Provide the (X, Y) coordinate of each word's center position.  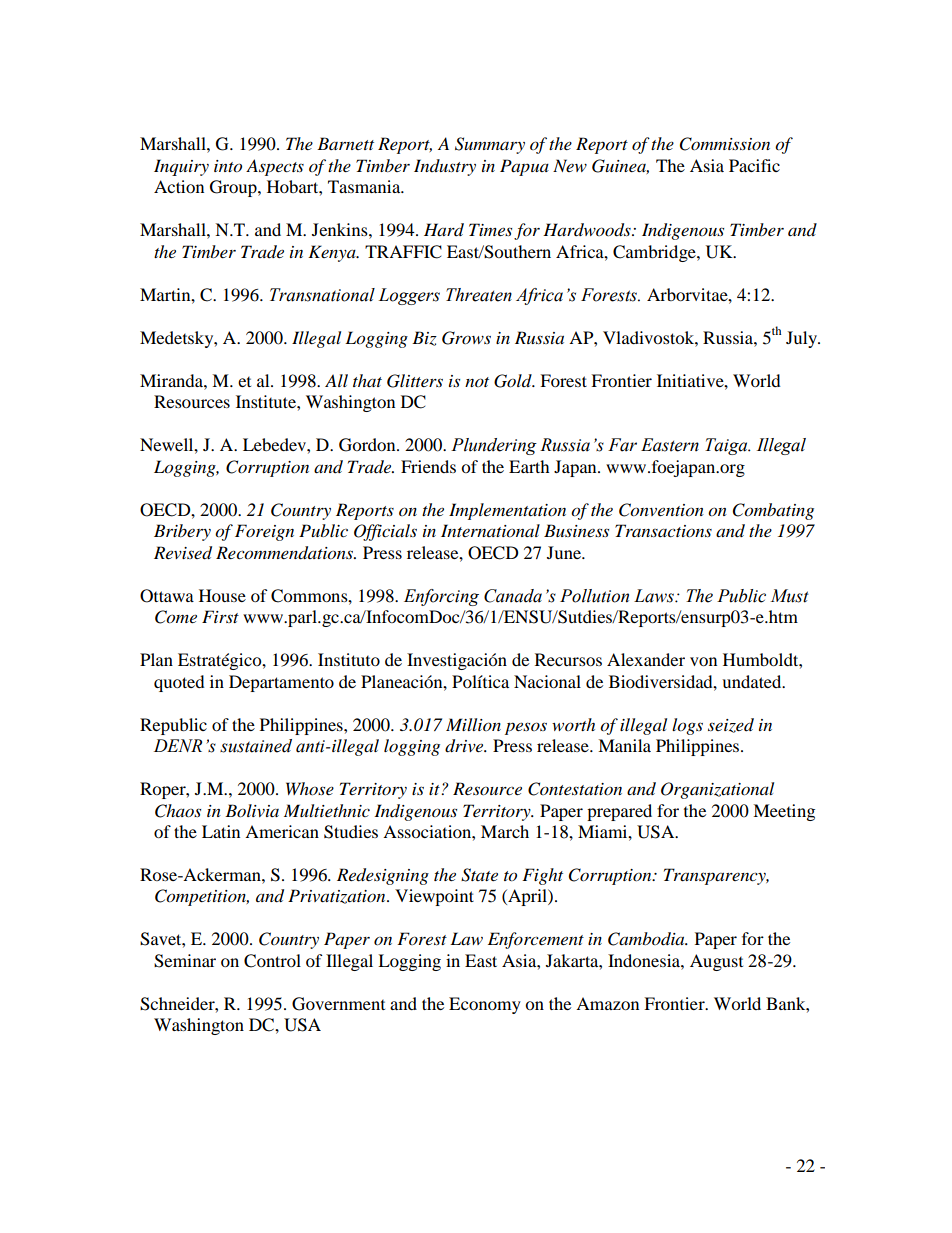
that (367, 380)
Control (272, 961)
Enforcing (441, 597)
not (477, 382)
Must (789, 596)
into (228, 166)
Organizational (717, 790)
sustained (256, 746)
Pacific (754, 165)
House (222, 595)
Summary (490, 145)
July (803, 339)
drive (465, 746)
